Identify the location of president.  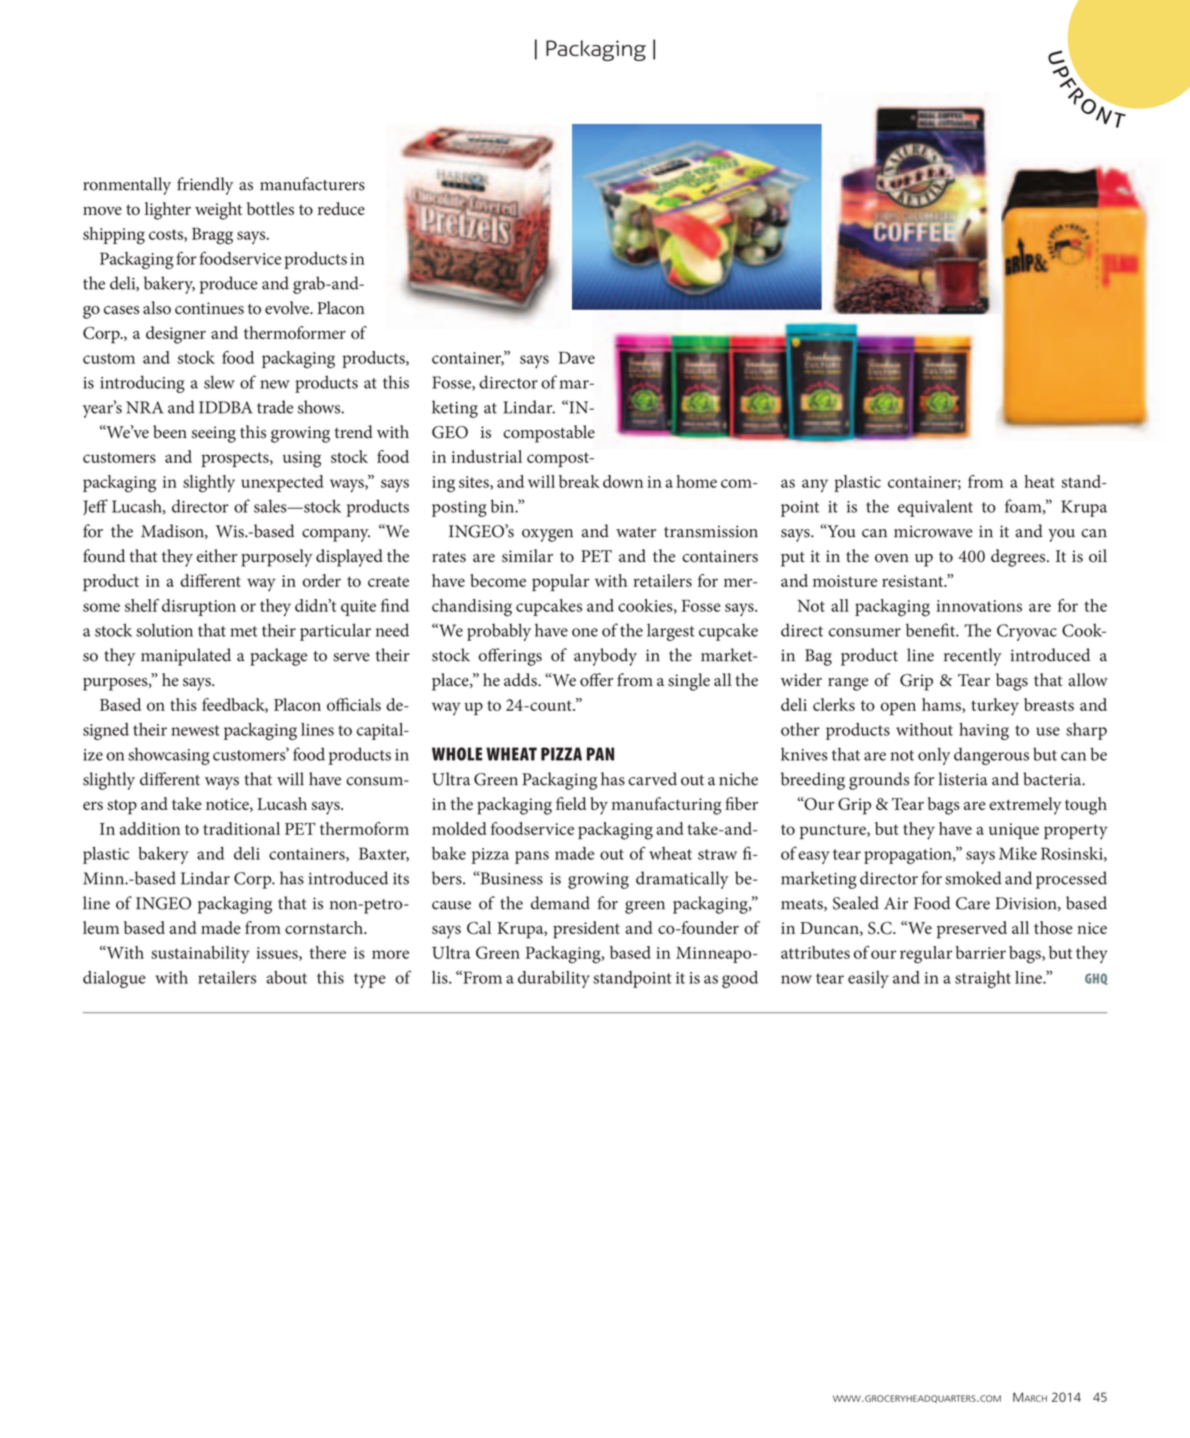
(586, 930).
